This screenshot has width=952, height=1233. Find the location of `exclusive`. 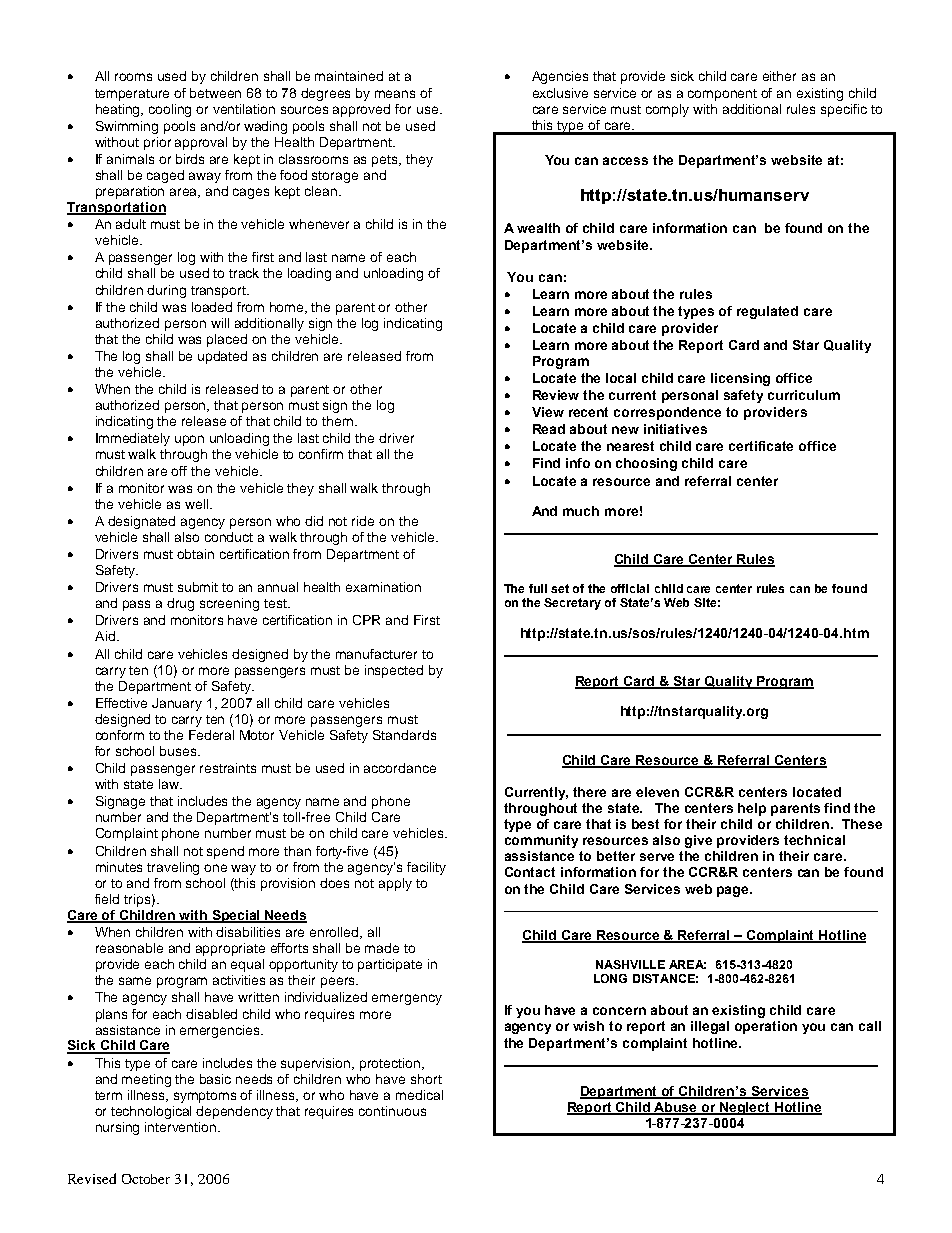

exclusive is located at coordinates (560, 93).
